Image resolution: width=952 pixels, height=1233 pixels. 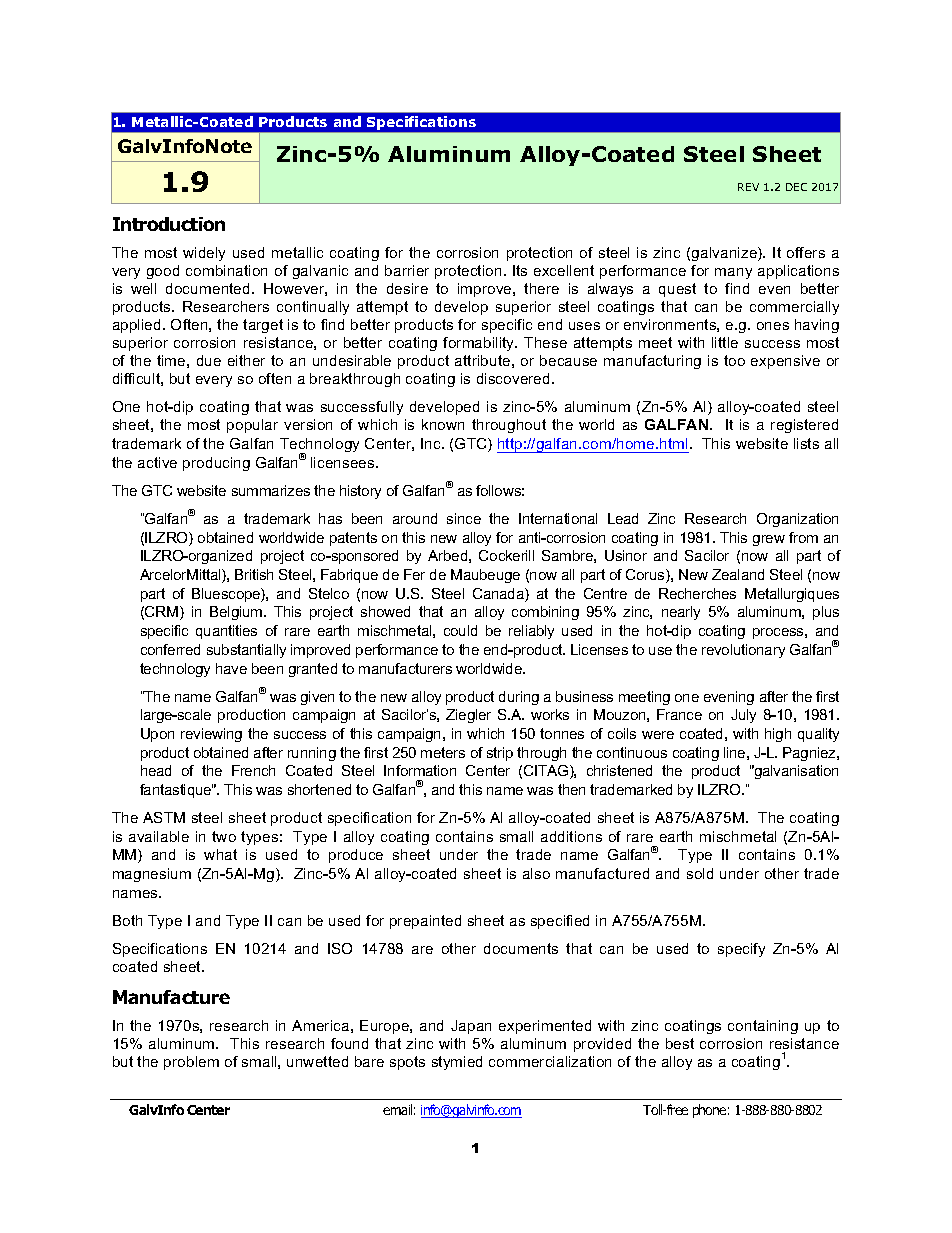 I want to click on Japan, so click(x=471, y=1027).
